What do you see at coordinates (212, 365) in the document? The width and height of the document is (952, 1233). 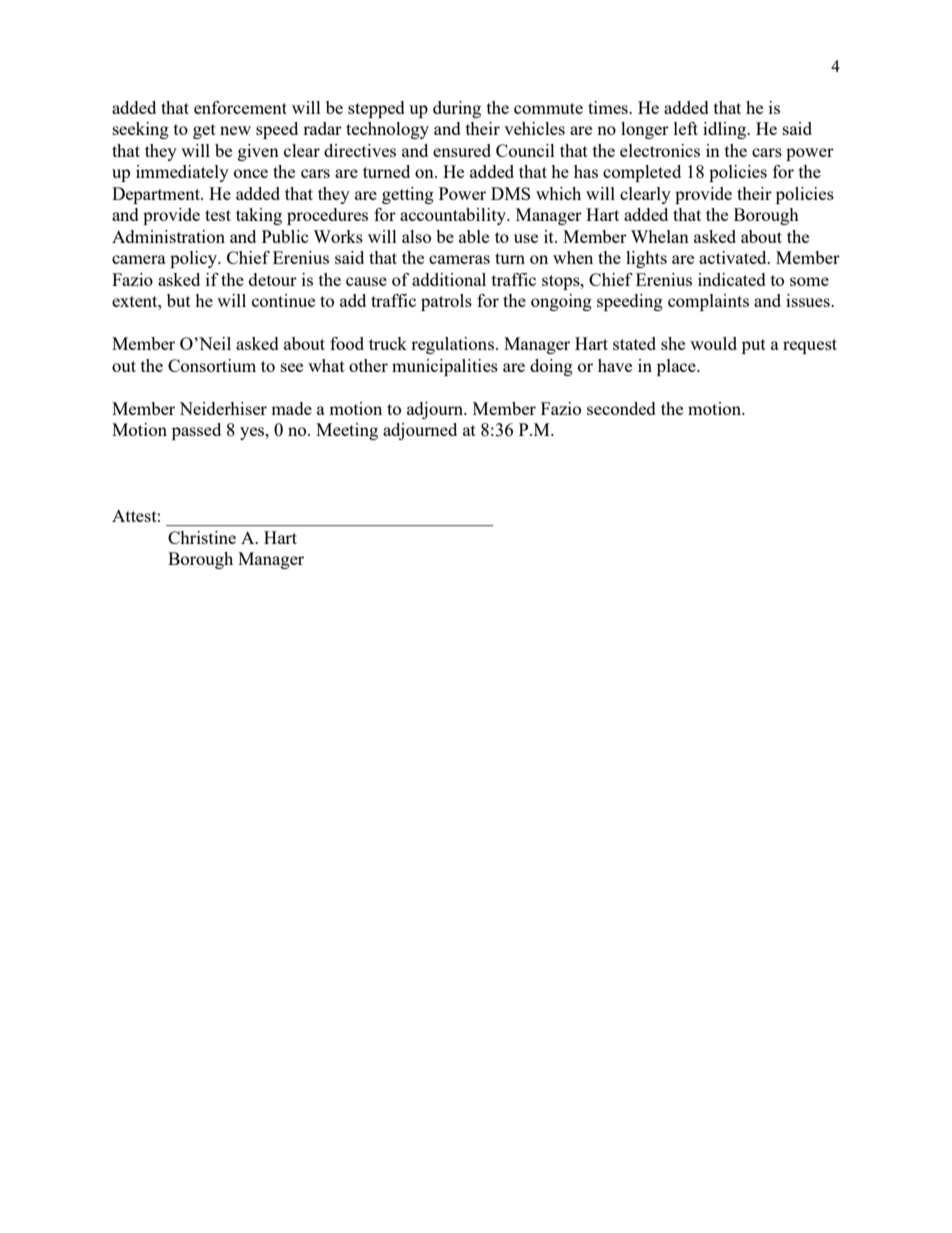 I see `Consortium` at bounding box center [212, 365].
